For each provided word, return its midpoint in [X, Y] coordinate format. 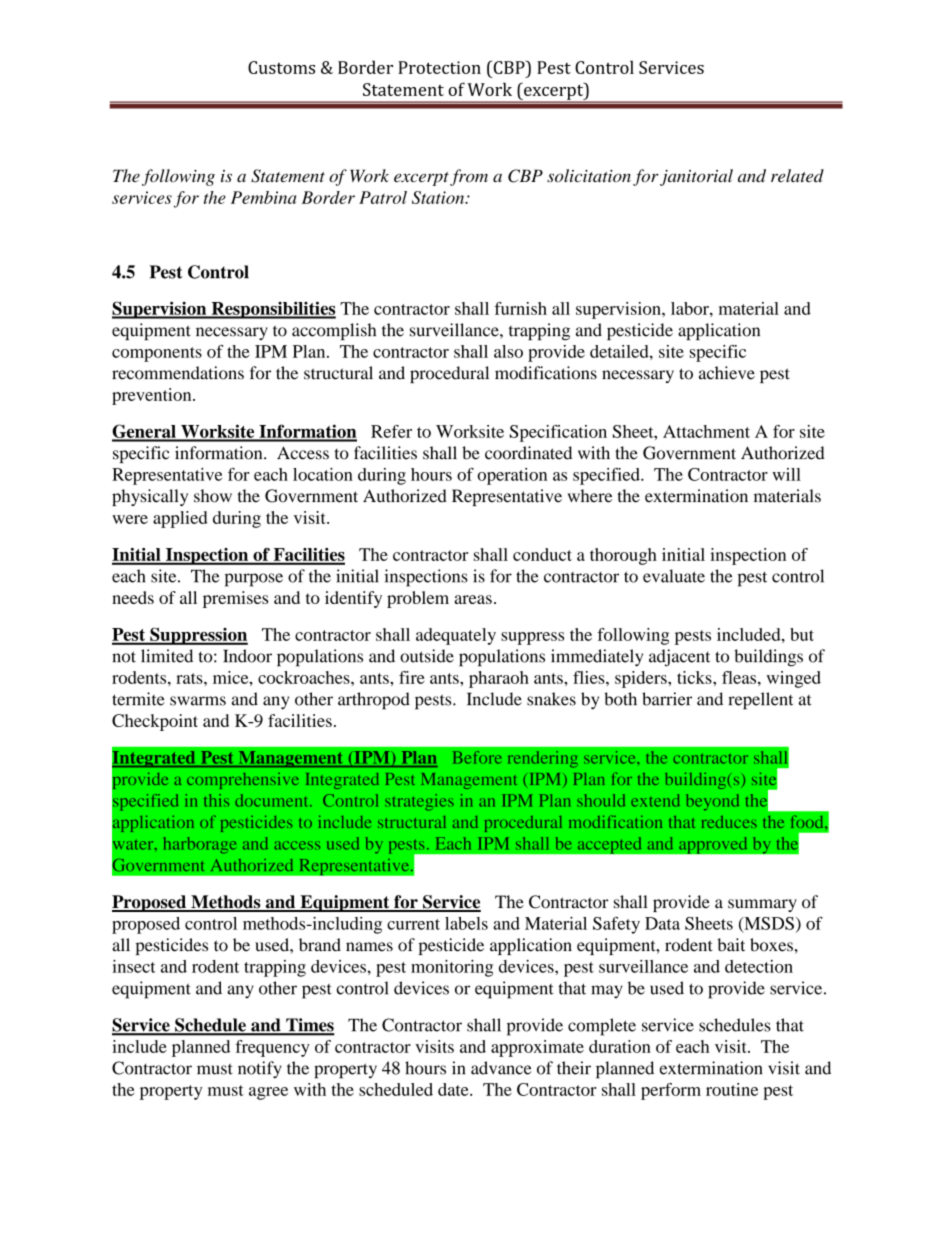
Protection [439, 67]
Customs [281, 67]
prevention [153, 396]
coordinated [528, 453]
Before [477, 757]
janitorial [696, 177]
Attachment [706, 431]
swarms [198, 701]
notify [260, 1070]
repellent [760, 701]
